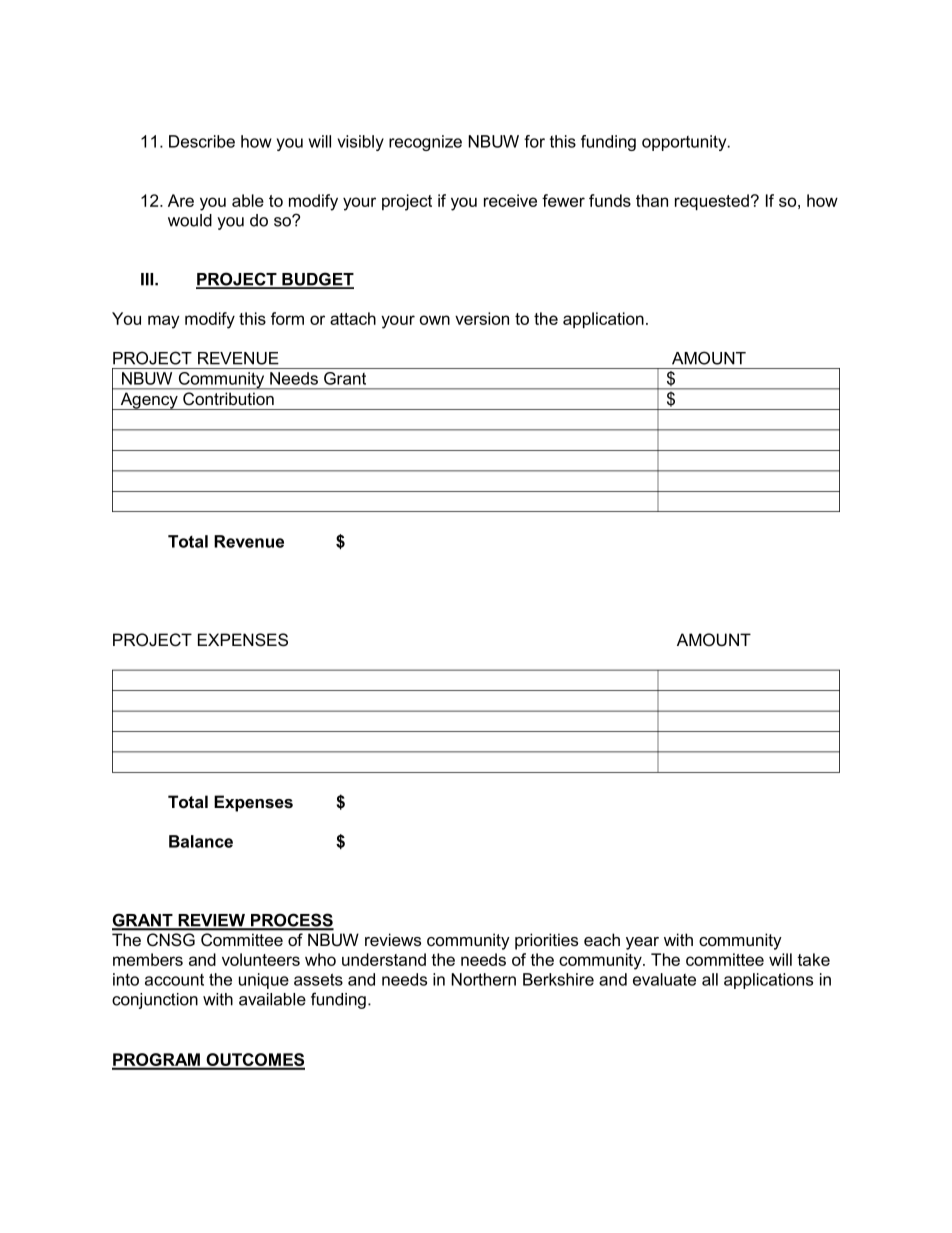  What do you see at coordinates (202, 141) in the screenshot?
I see `Describe` at bounding box center [202, 141].
